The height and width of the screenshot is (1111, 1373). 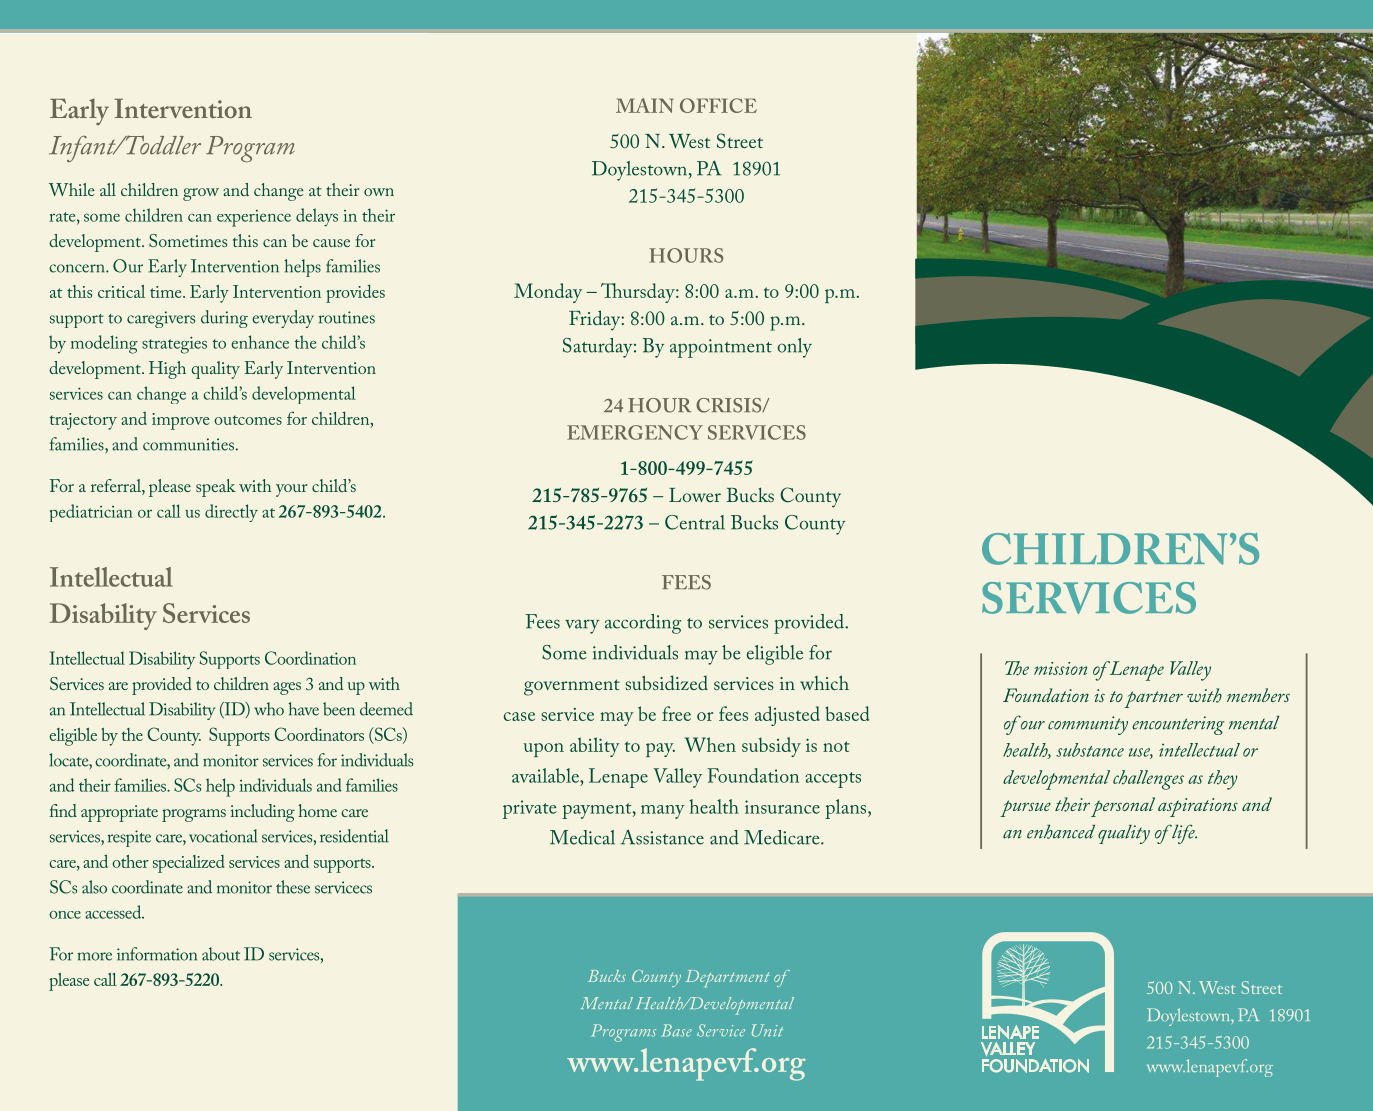 What do you see at coordinates (231, 513) in the screenshot?
I see `directly` at bounding box center [231, 513].
